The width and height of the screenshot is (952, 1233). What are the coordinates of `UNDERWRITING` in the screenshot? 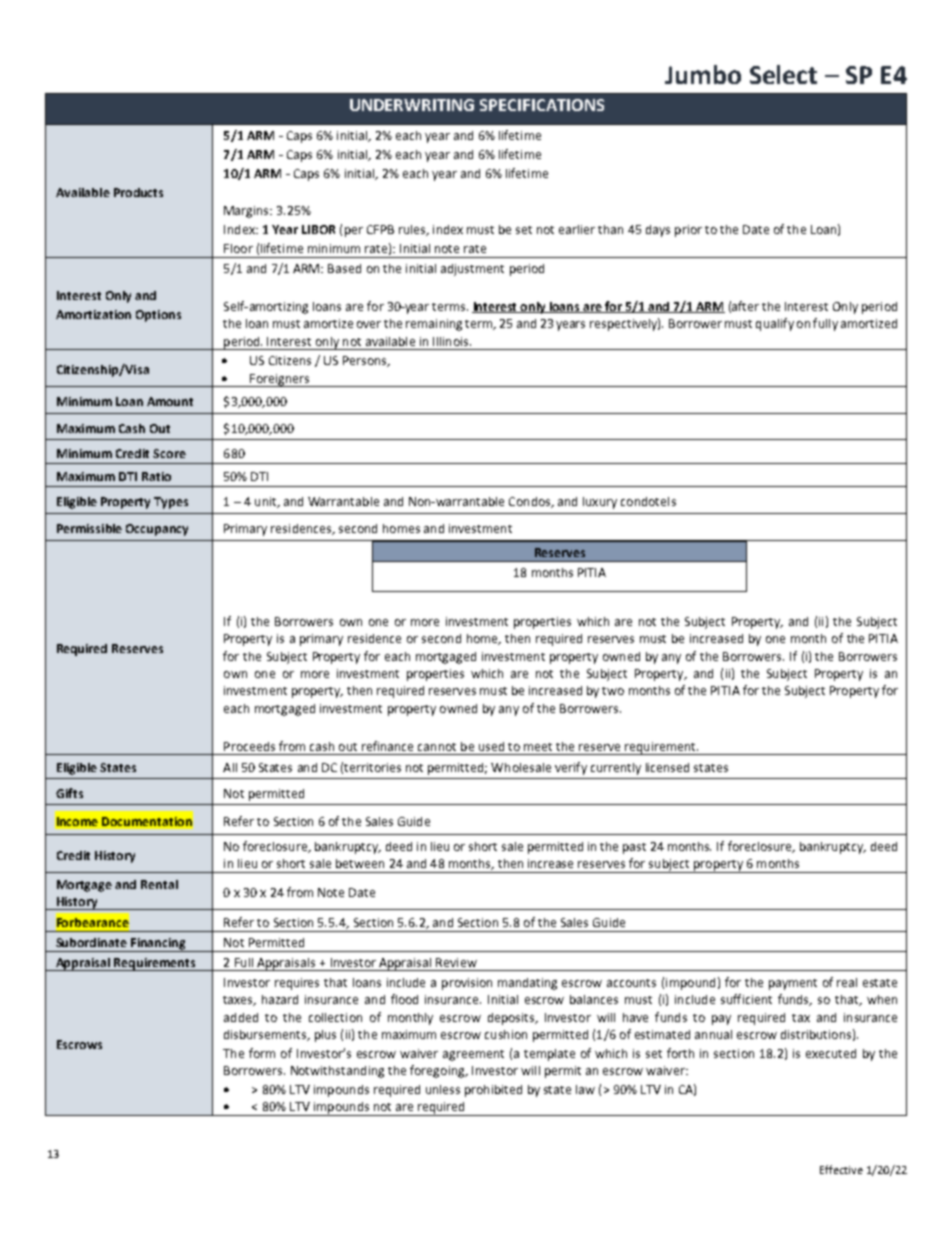 It's located at (412, 105).
